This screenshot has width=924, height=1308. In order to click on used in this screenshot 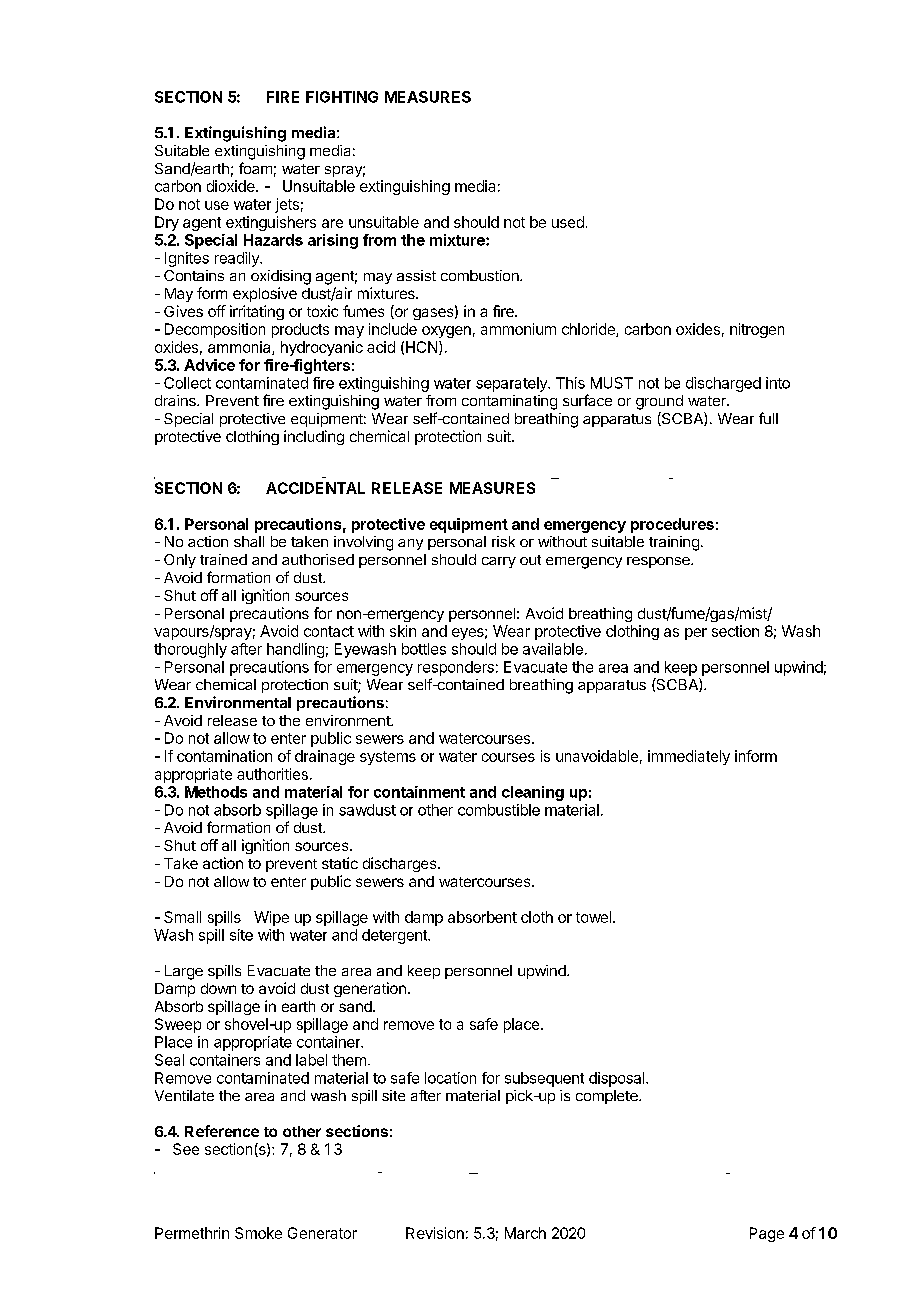, I will do `click(568, 222)`.
